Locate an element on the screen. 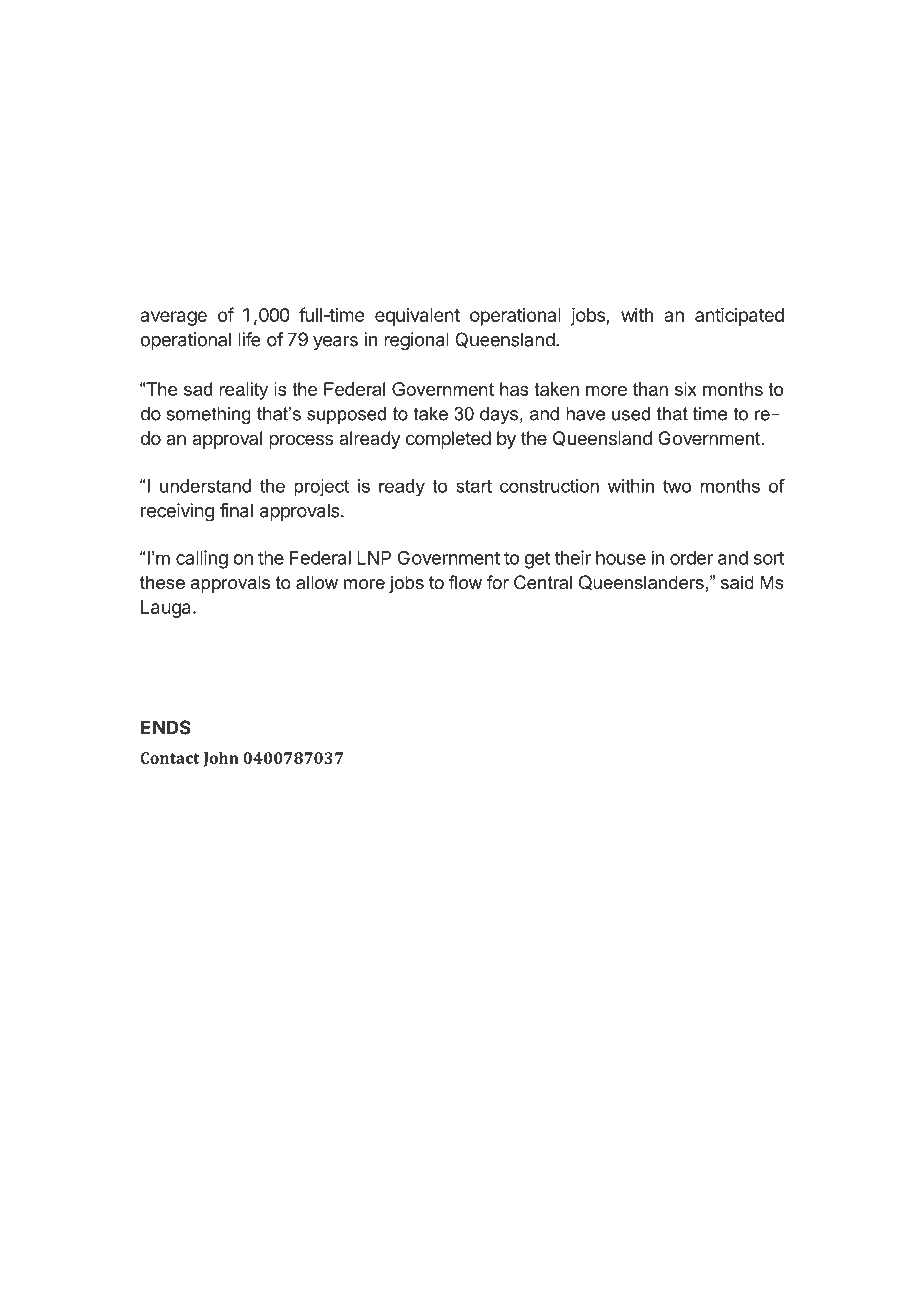  said is located at coordinates (737, 582).
